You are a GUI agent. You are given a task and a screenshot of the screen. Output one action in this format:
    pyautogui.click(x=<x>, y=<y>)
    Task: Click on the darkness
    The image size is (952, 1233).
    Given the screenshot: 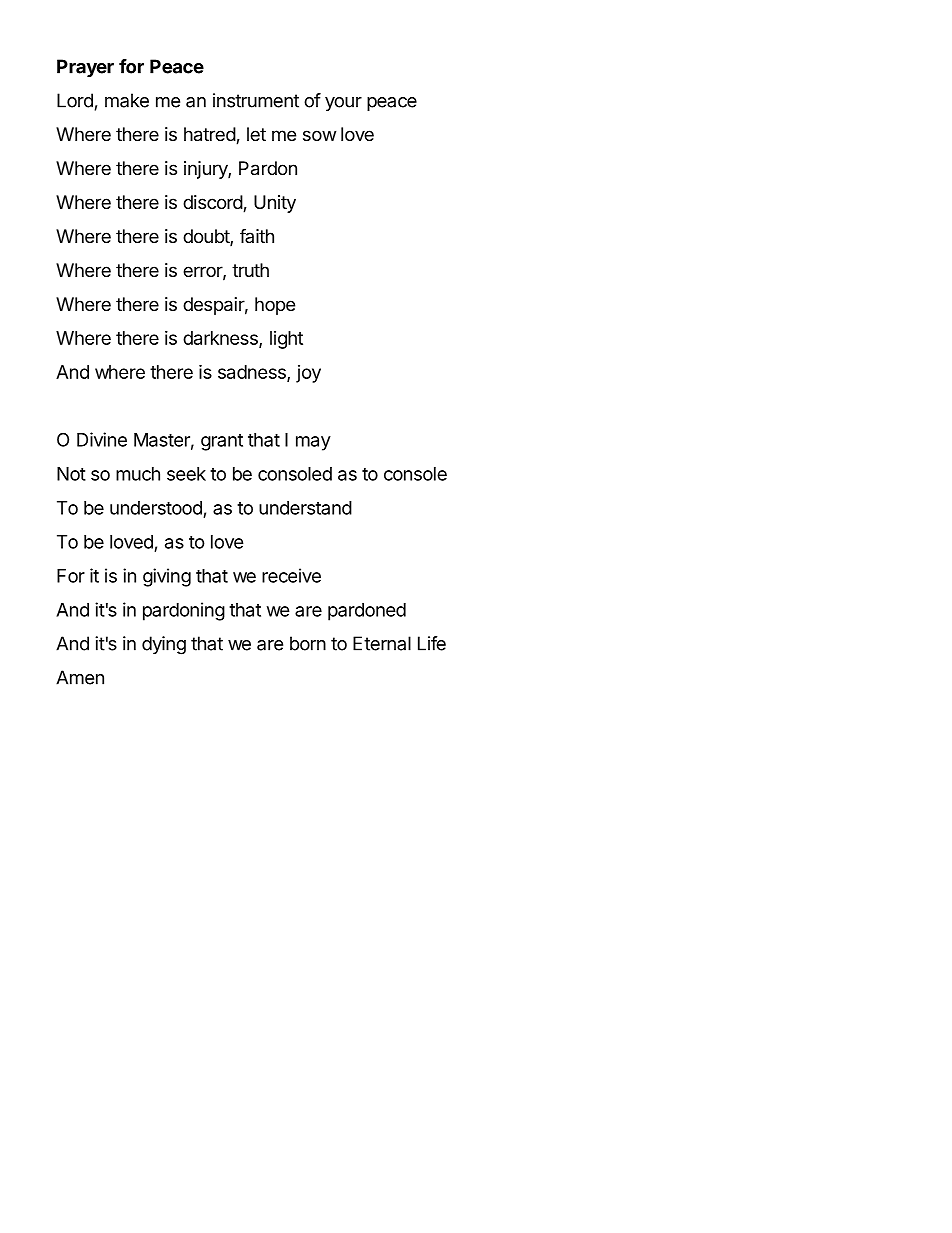 What is the action you would take?
    pyautogui.click(x=221, y=339)
